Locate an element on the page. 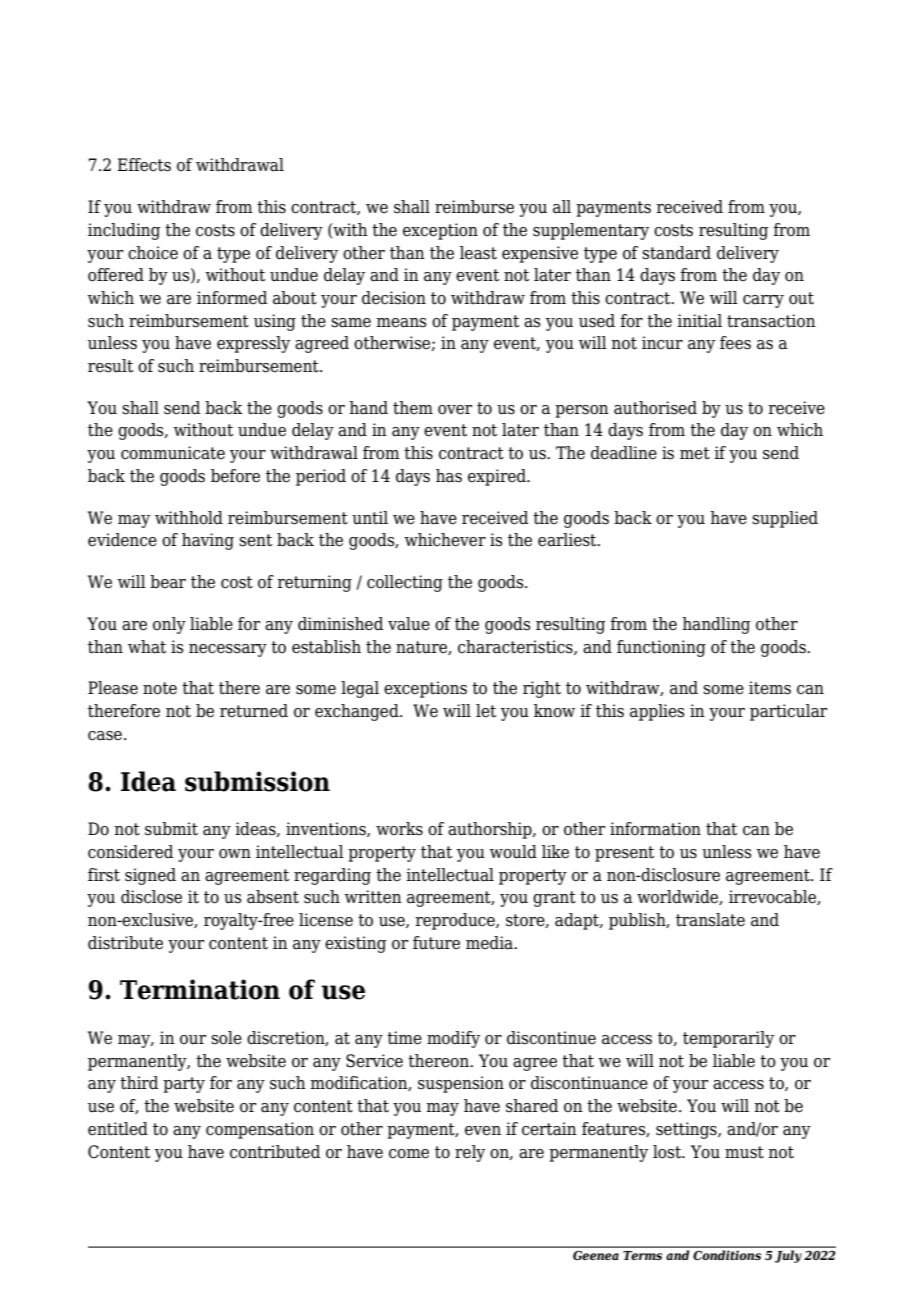 The width and height of the document is (924, 1308). Effects is located at coordinates (144, 165).
